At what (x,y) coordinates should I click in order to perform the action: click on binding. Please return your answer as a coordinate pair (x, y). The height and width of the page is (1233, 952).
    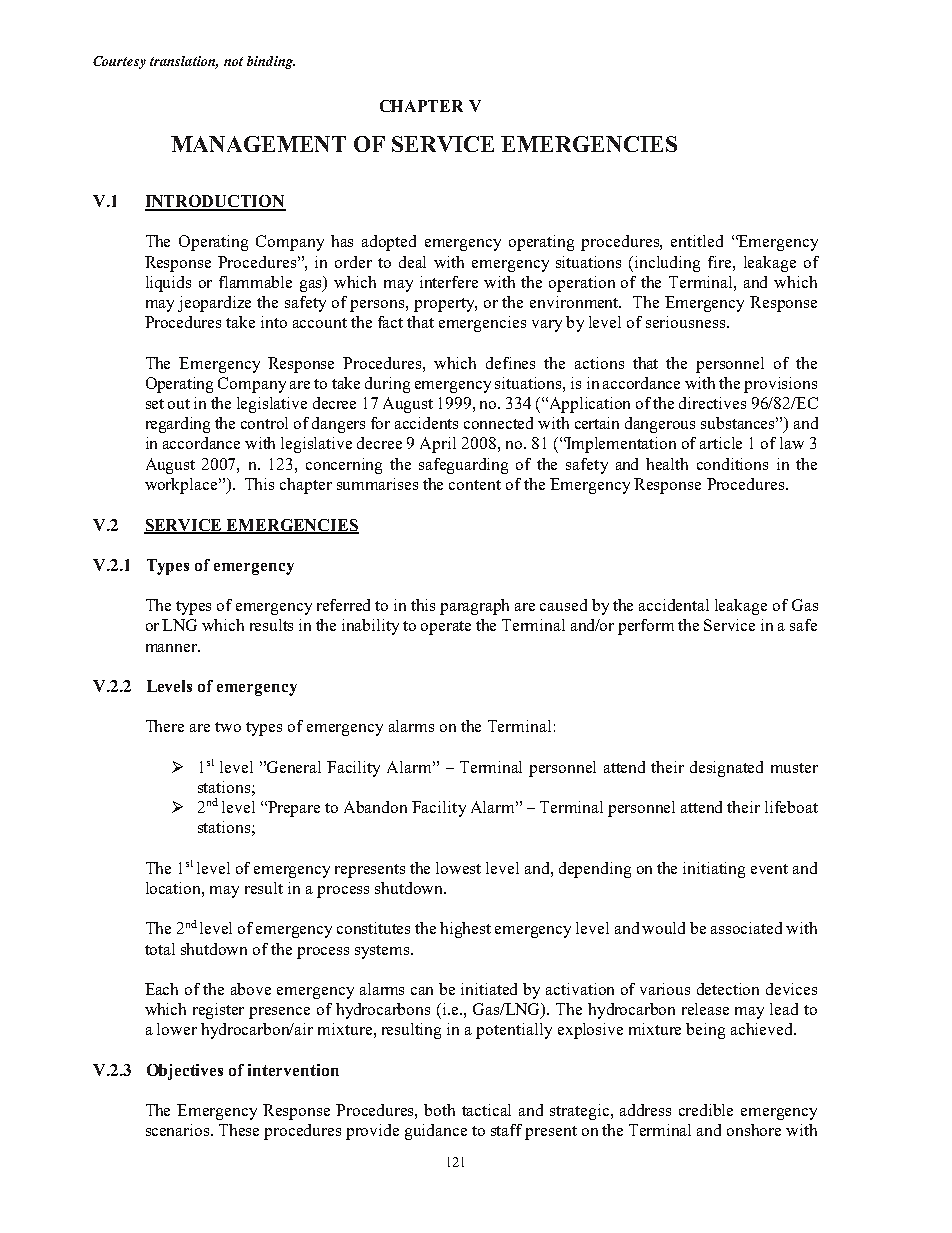
    Looking at the image, I should click on (271, 62).
